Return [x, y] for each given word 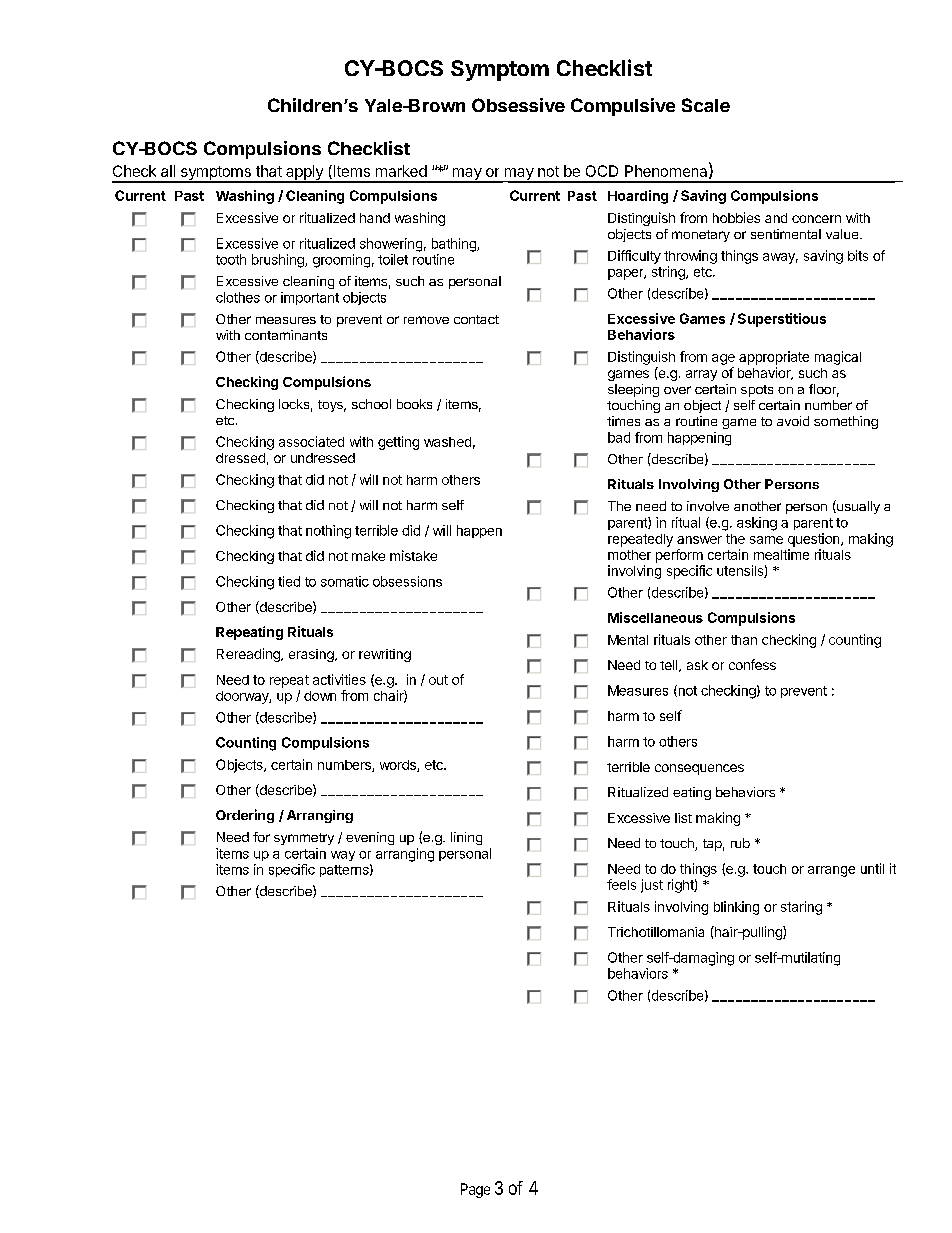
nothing [328, 532]
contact [476, 319]
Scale [706, 105]
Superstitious [782, 320]
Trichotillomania [656, 932]
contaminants [286, 335]
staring [801, 908]
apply [304, 174]
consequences [699, 769]
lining [466, 838]
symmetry [304, 839]
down [320, 696]
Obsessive [518, 105]
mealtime [781, 554]
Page [475, 1190]
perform [679, 556]
